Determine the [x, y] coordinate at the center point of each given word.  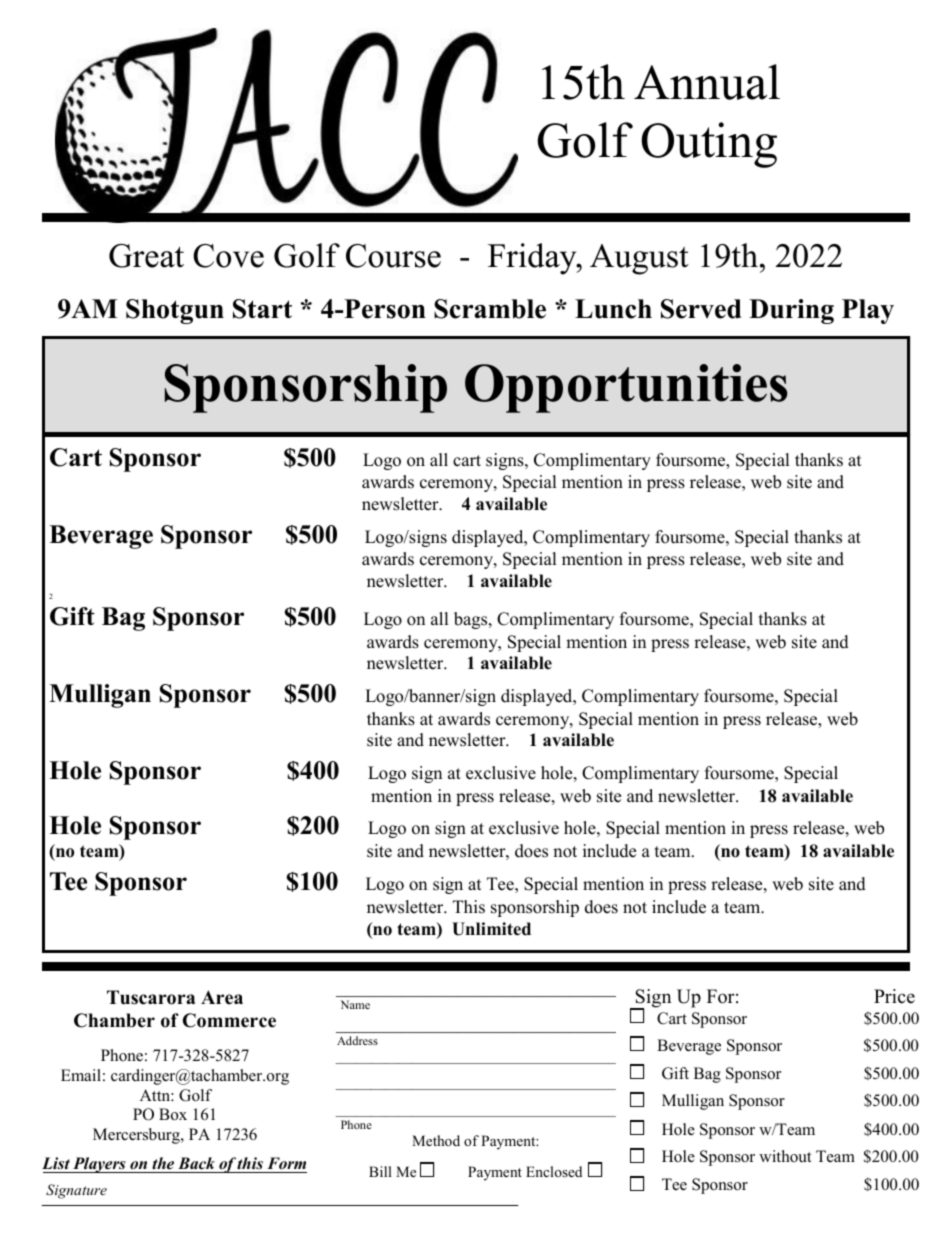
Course [393, 256]
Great [146, 256]
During [791, 311]
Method [436, 1140]
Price [894, 996]
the [163, 1163]
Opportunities [626, 388]
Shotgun [175, 311]
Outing [709, 145]
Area [222, 997]
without [785, 1156]
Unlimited [491, 929]
